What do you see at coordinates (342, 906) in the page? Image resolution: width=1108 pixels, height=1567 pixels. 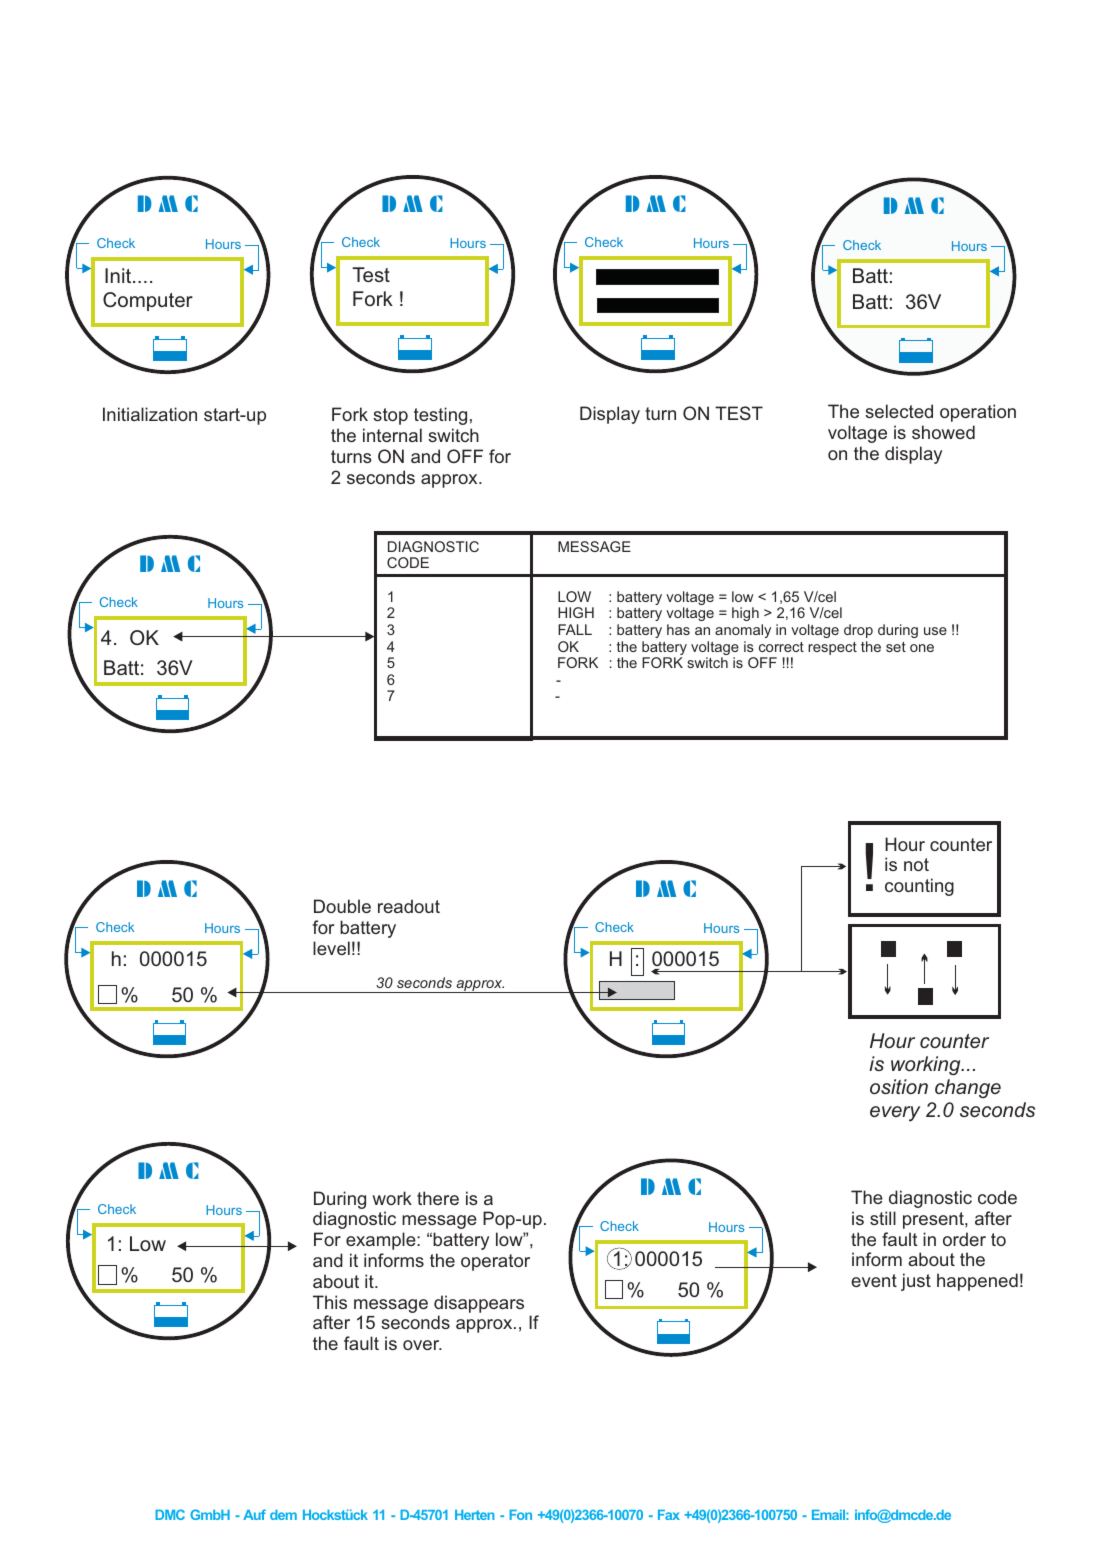 I see `Double` at bounding box center [342, 906].
